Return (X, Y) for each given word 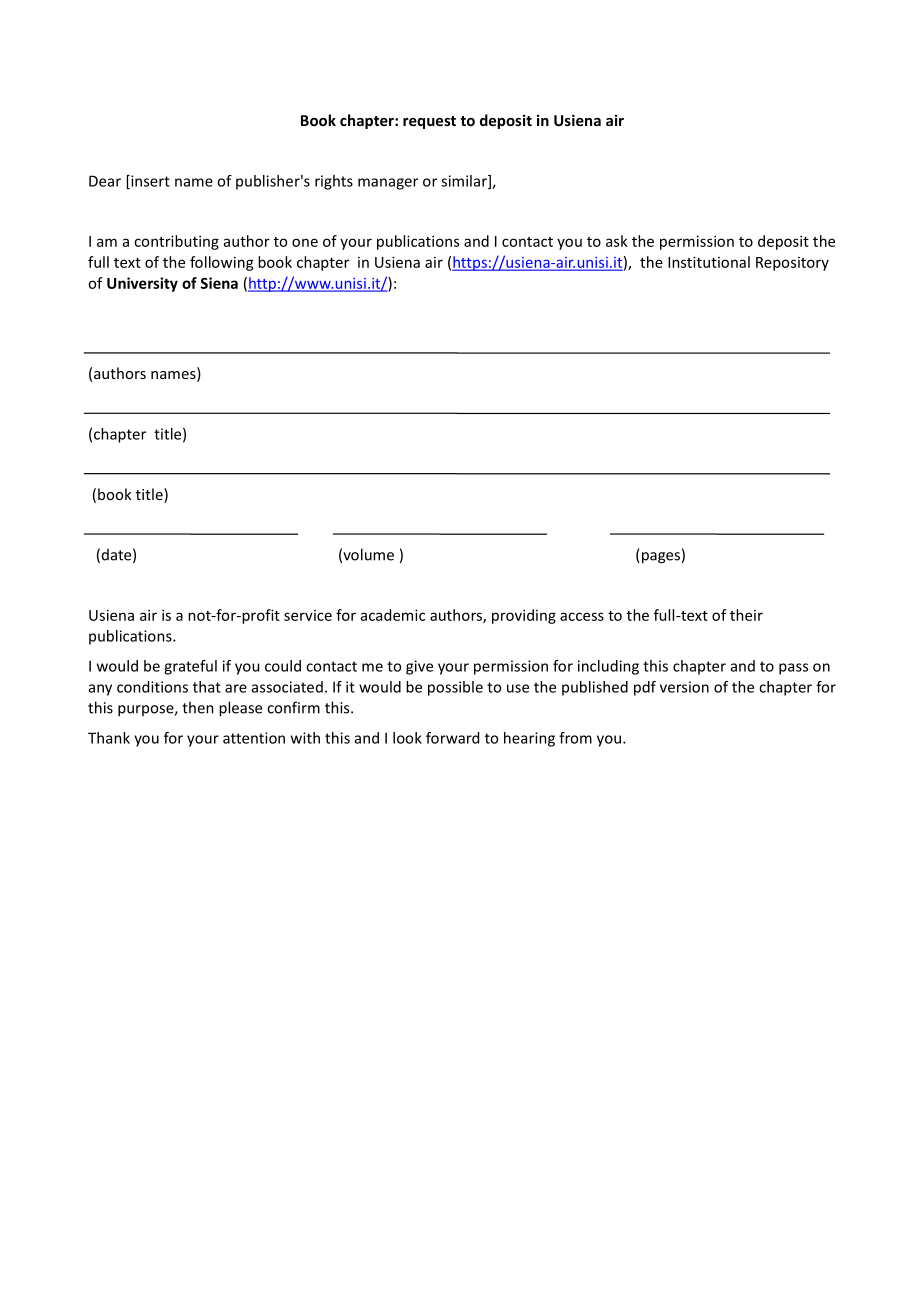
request (429, 122)
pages (659, 558)
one (305, 242)
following (222, 263)
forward (452, 738)
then (198, 707)
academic (393, 615)
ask (617, 241)
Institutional (709, 262)
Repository (792, 264)
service (308, 615)
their (746, 615)
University (142, 284)
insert (149, 182)
